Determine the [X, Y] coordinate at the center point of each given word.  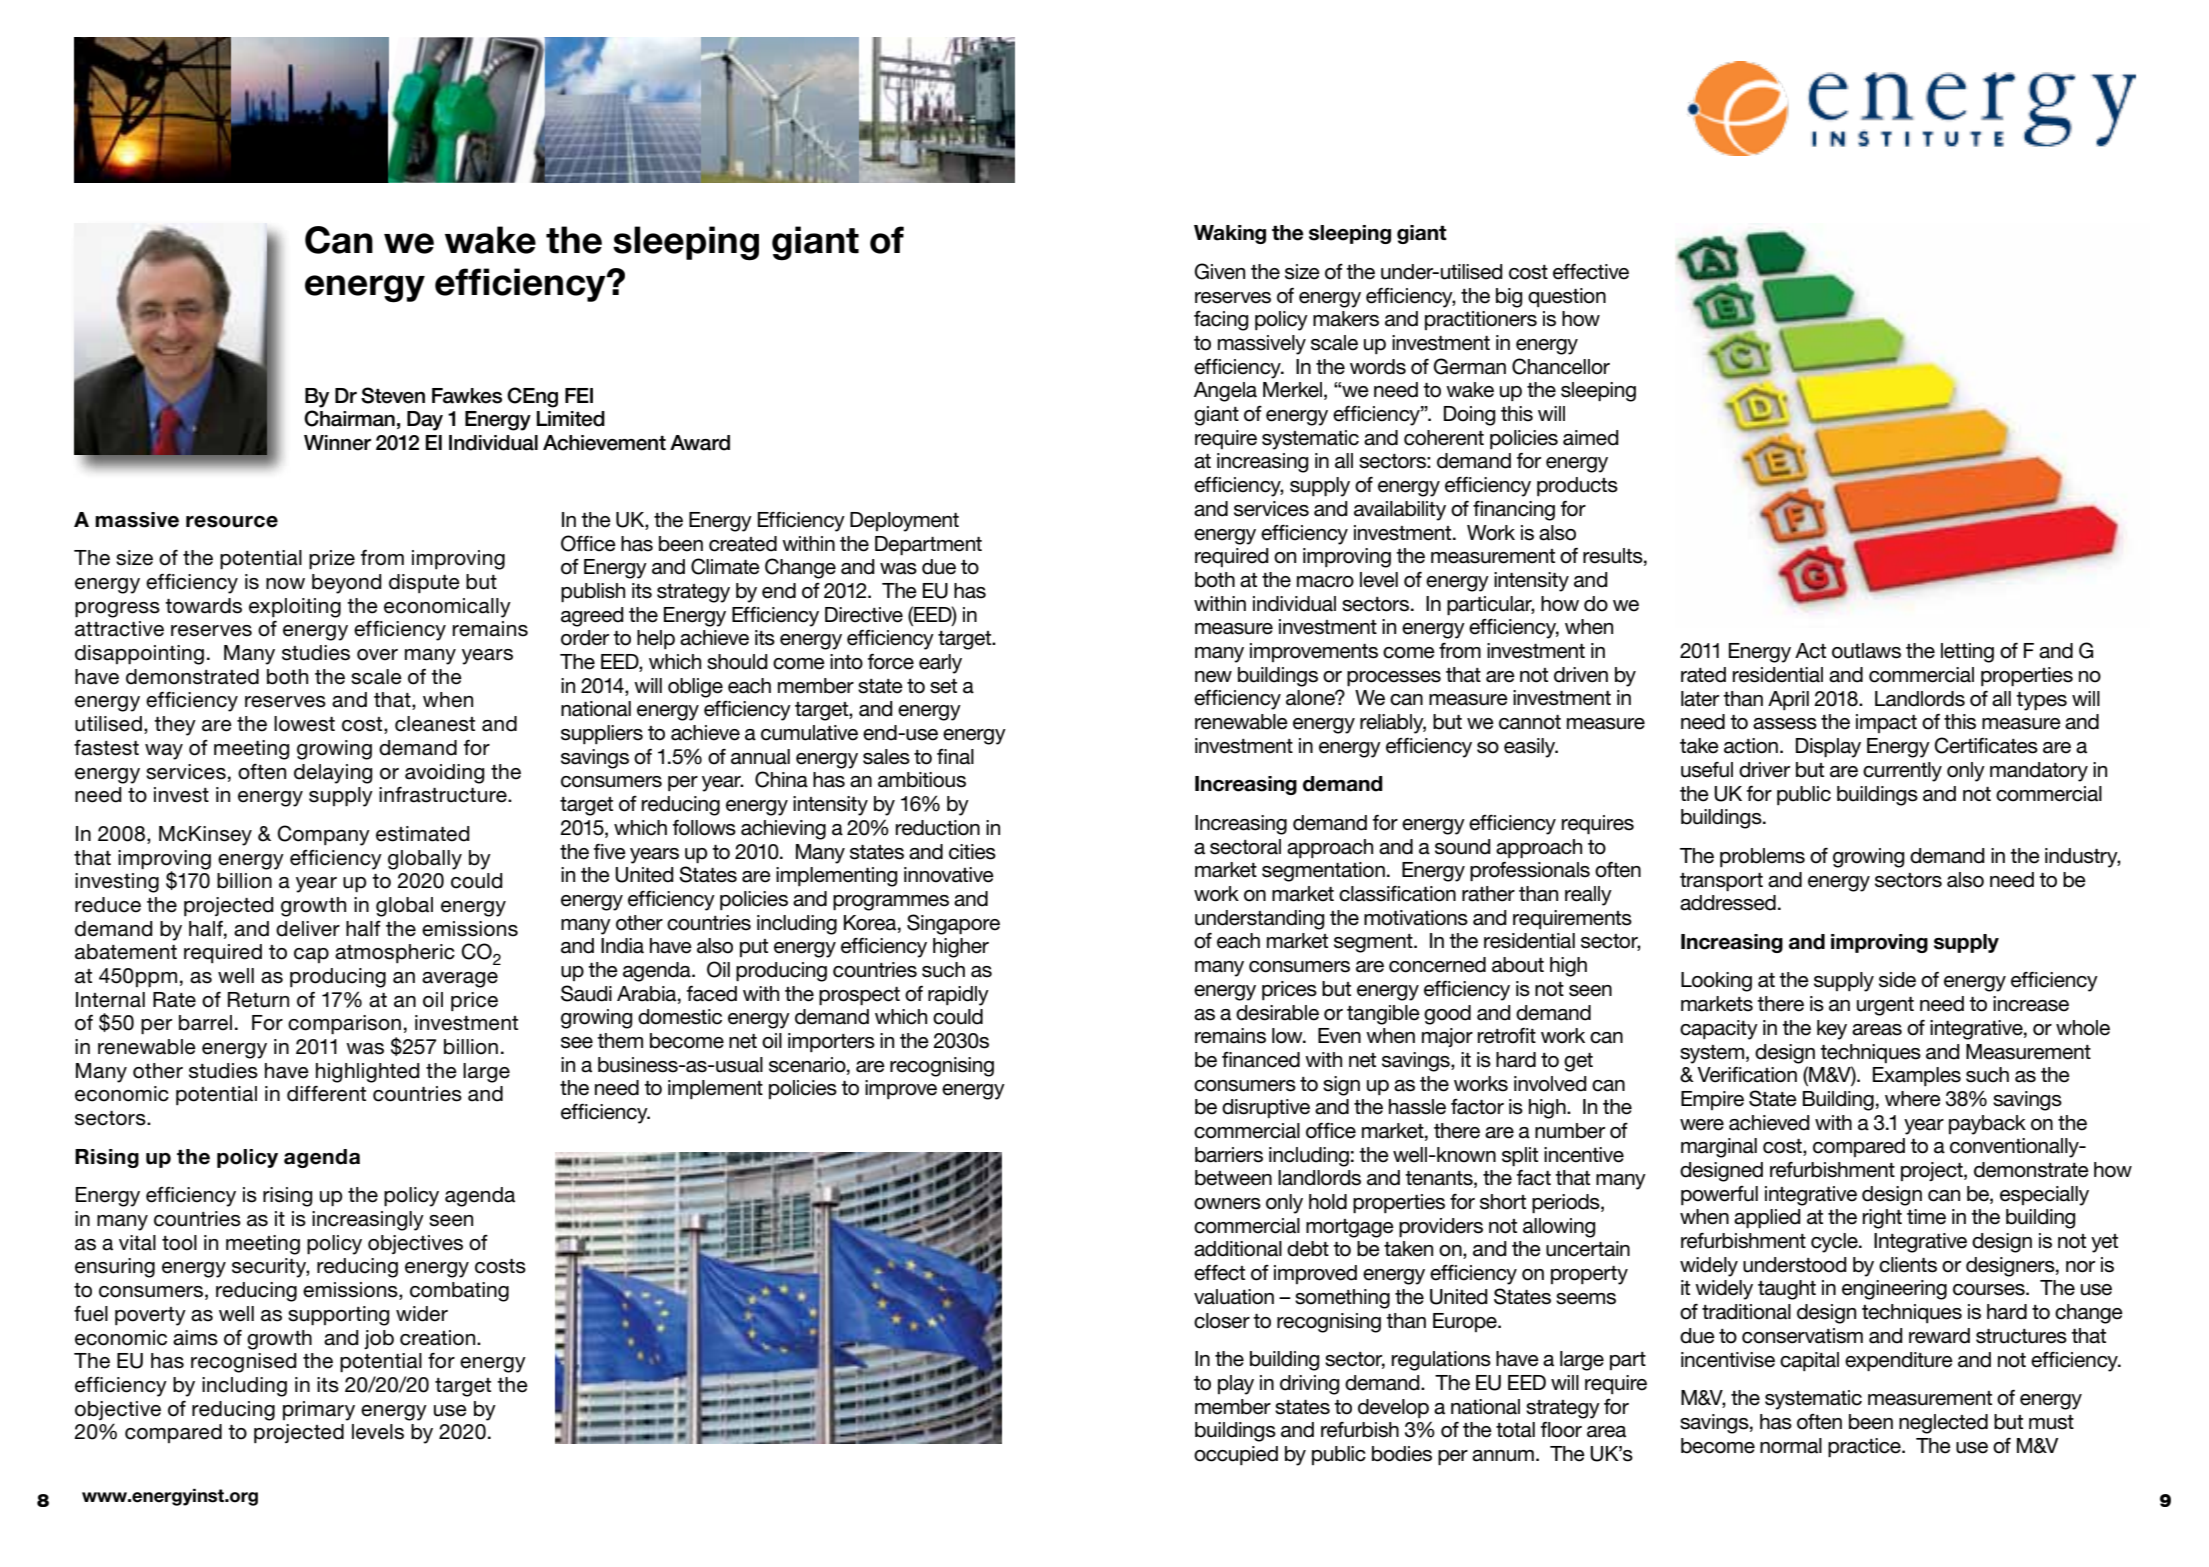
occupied [1236, 1455]
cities [972, 852]
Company [323, 835]
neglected [1943, 1424]
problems [1762, 857]
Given [1219, 271]
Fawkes [467, 396]
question [1567, 297]
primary [319, 1411]
